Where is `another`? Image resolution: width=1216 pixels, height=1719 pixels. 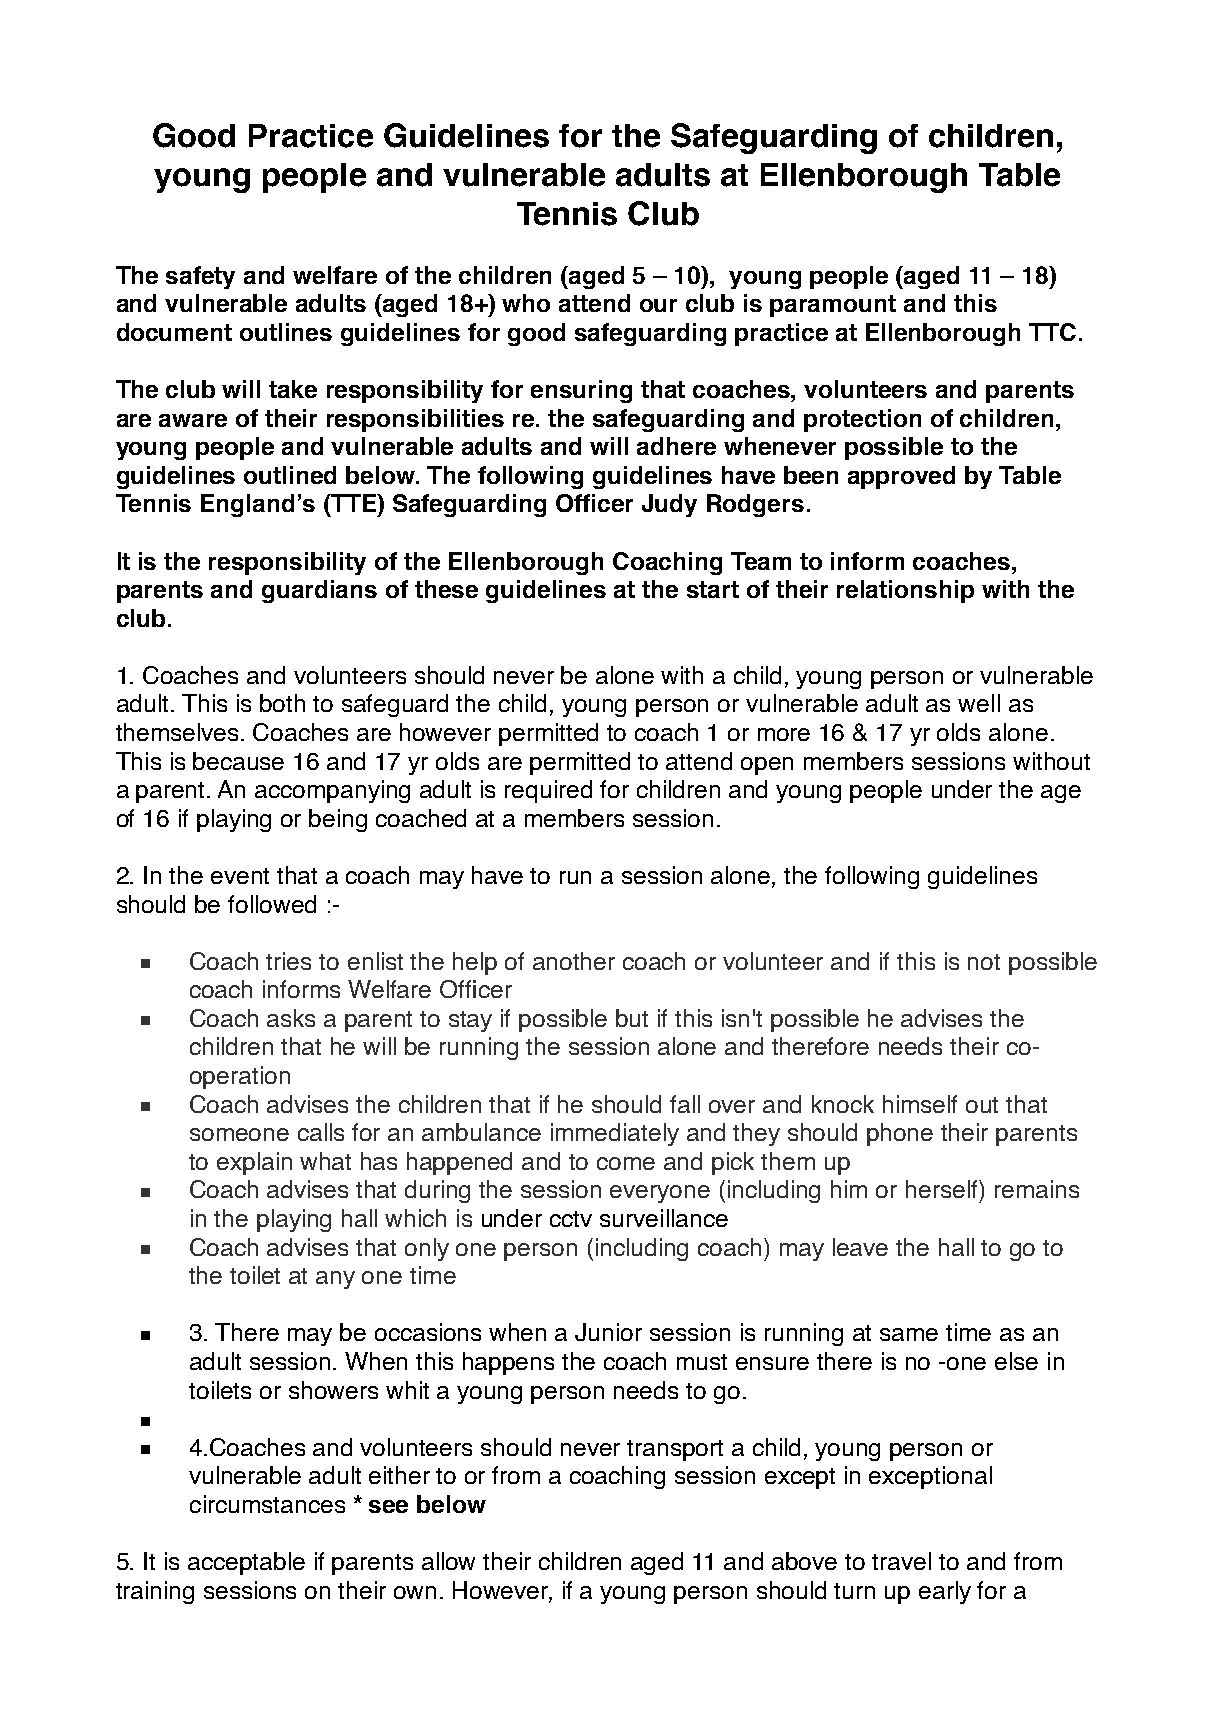 another is located at coordinates (574, 961).
